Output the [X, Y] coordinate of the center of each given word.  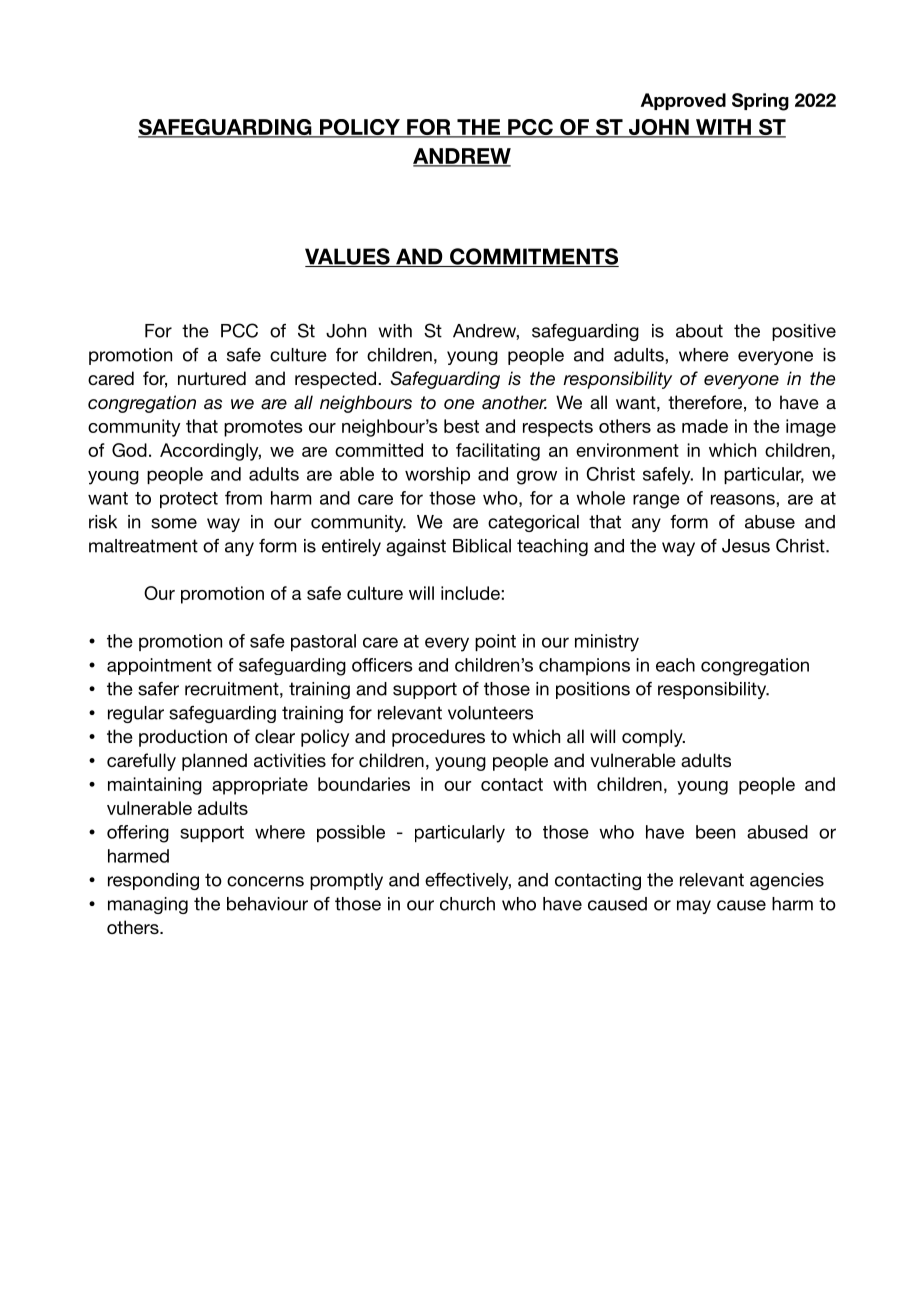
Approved [683, 101]
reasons [744, 499]
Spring [760, 102]
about [699, 331]
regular [136, 714]
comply [653, 738]
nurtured [212, 378]
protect [189, 500]
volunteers [490, 713]
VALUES [348, 257]
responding [153, 881]
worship [437, 475]
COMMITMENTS [533, 257]
